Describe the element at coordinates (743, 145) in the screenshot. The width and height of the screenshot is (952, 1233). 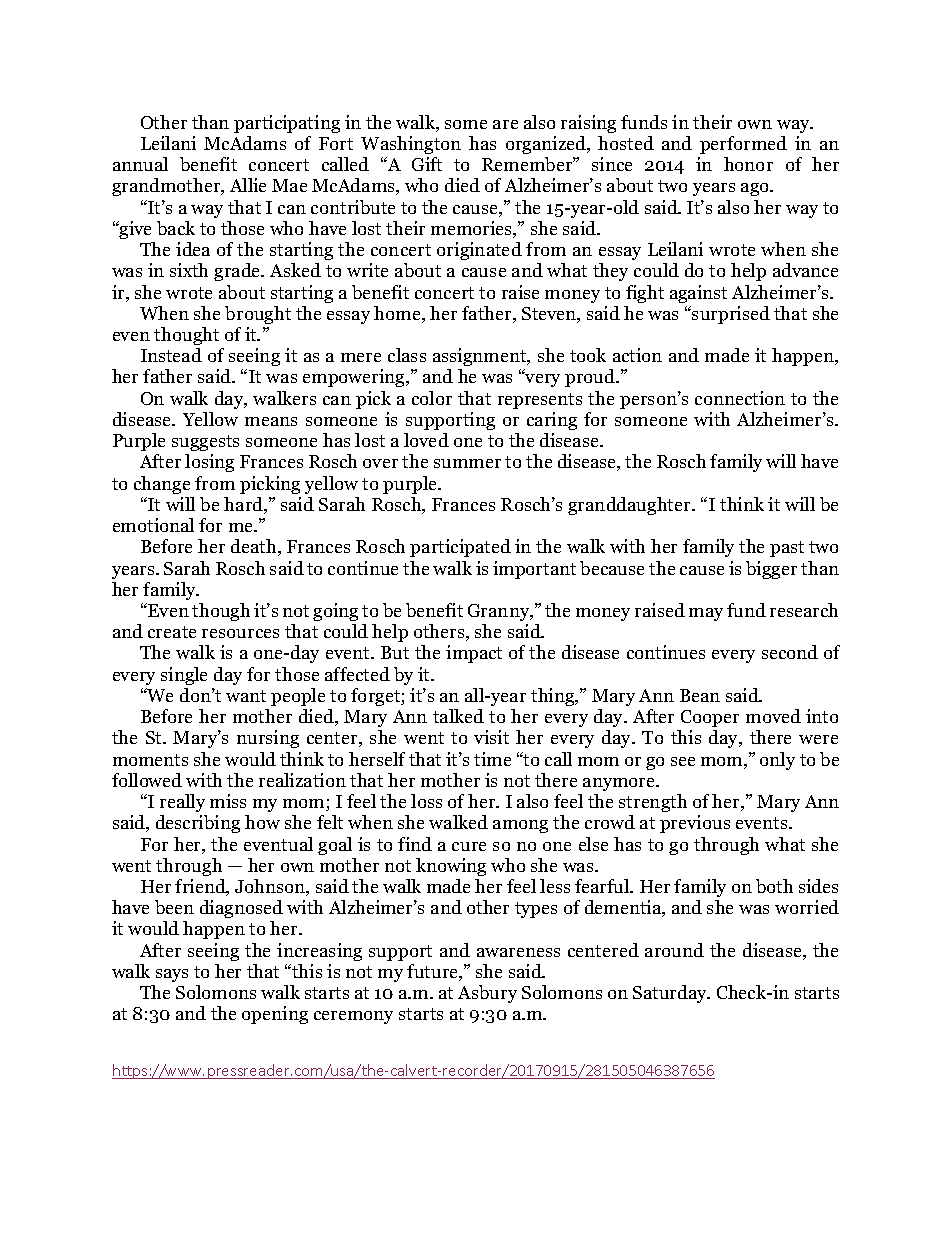
I see `performed` at that location.
